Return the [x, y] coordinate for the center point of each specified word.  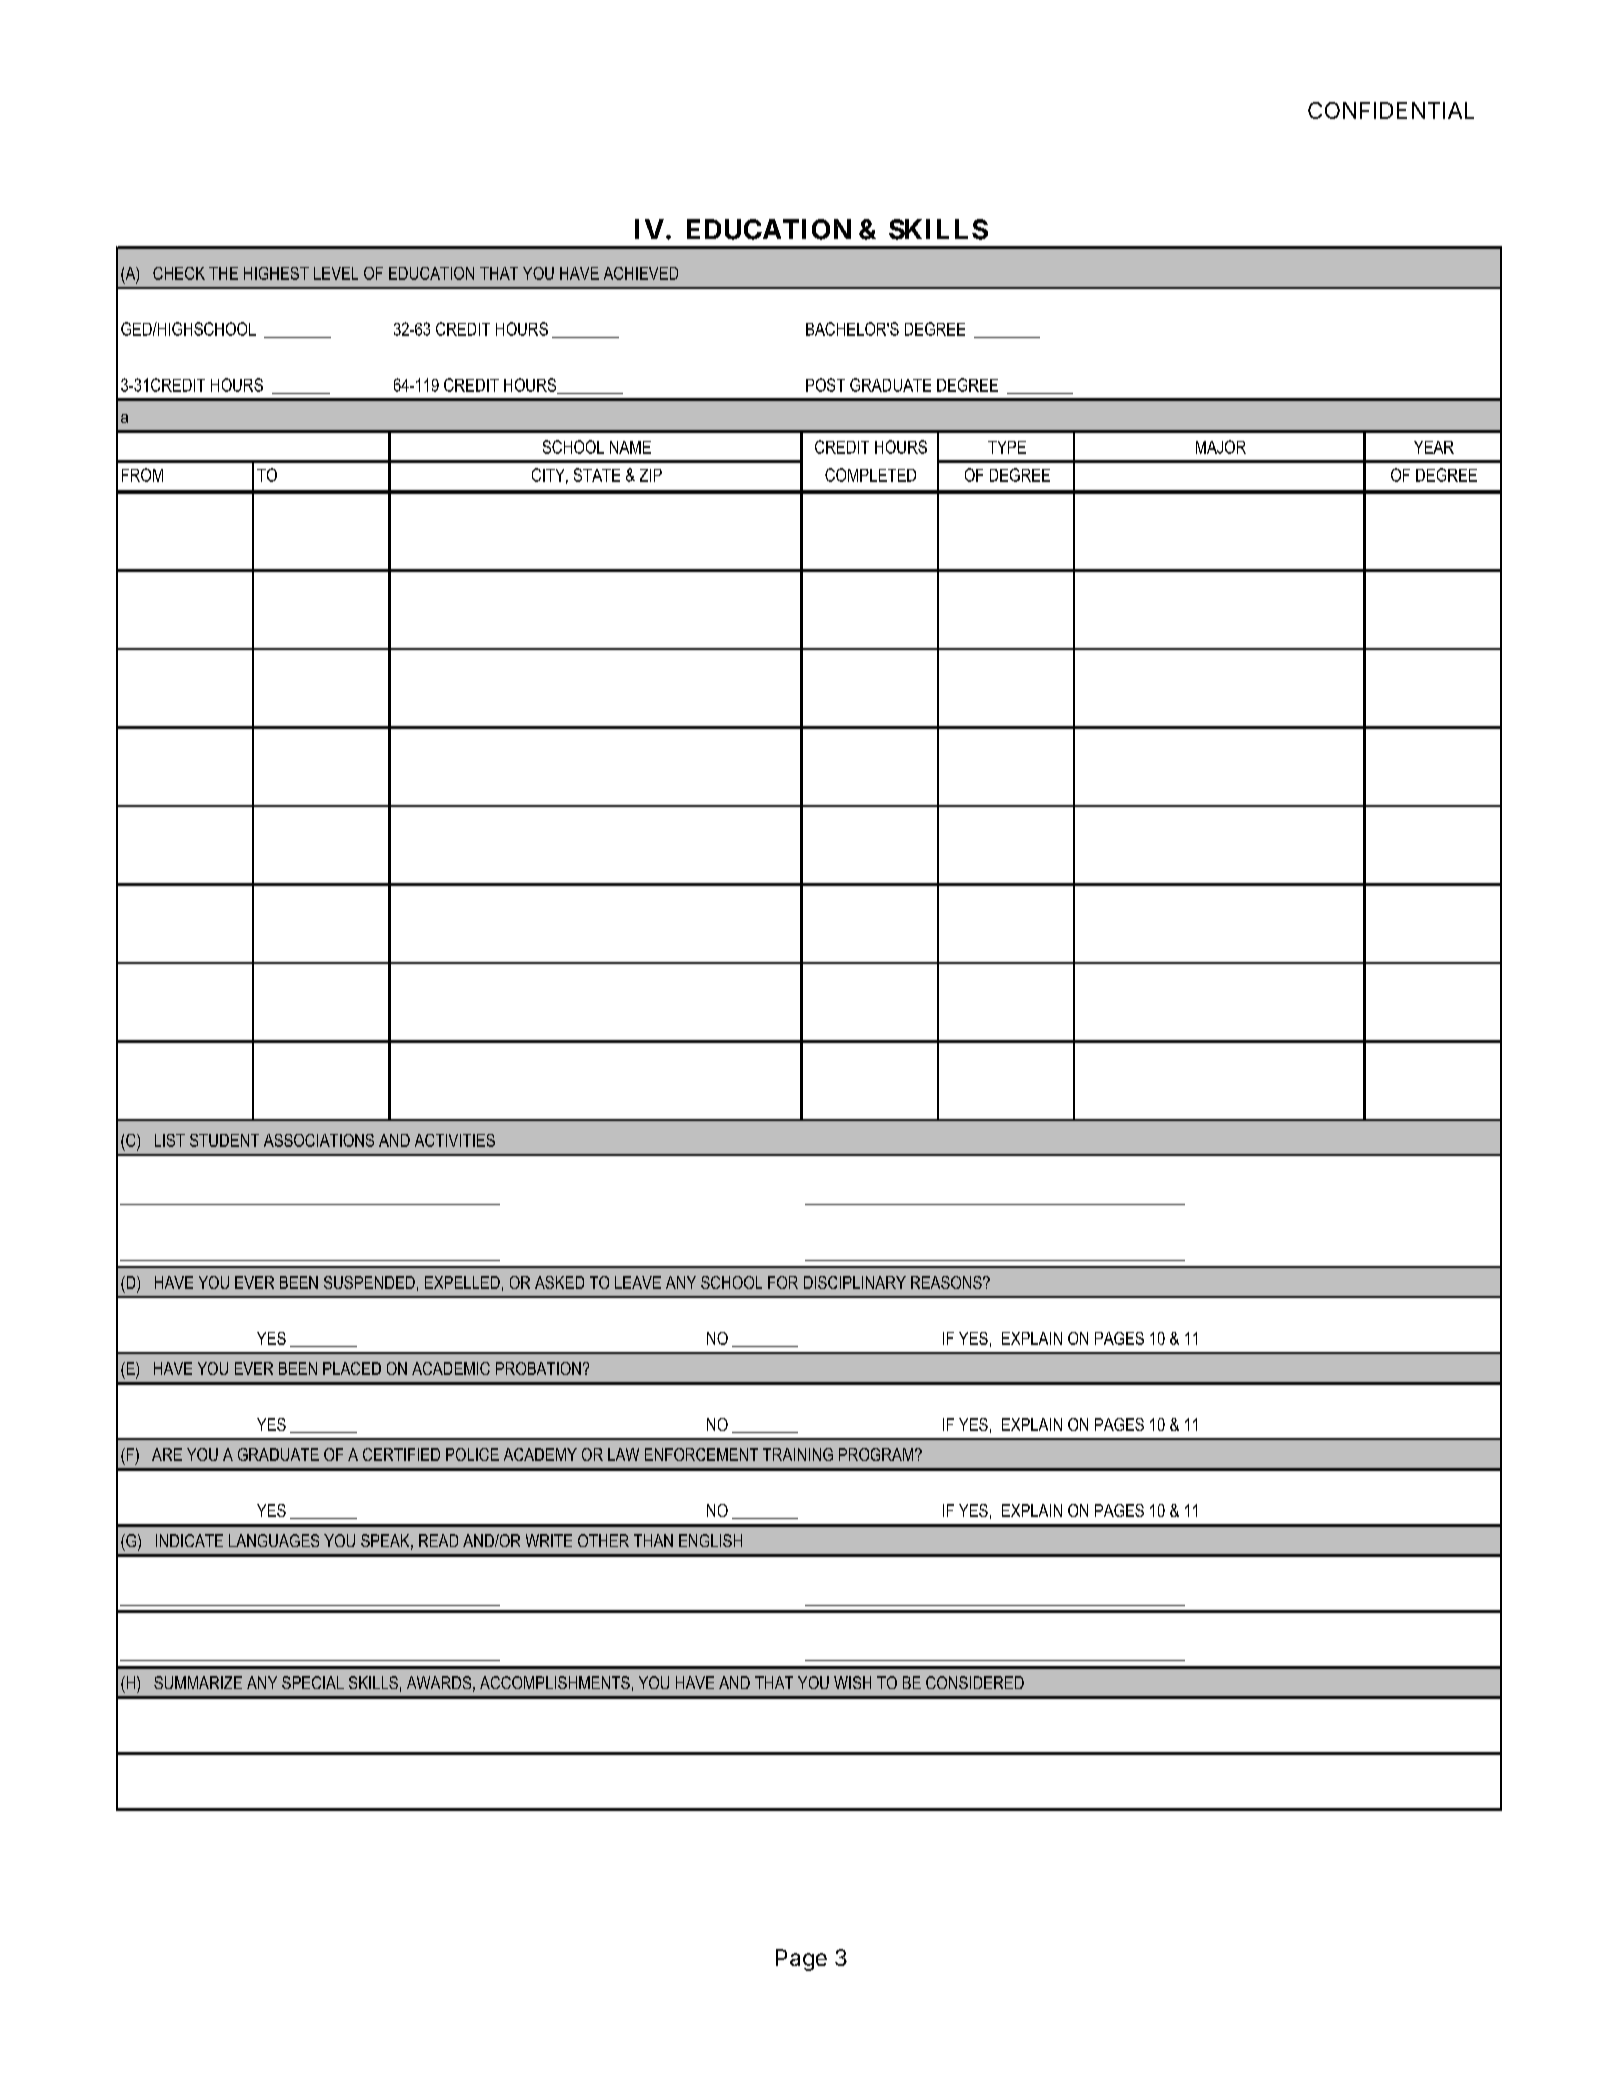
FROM [142, 475]
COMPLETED [870, 475]
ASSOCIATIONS [319, 1140]
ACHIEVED [641, 273]
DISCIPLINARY [855, 1282]
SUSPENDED [369, 1282]
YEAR [1434, 447]
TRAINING [798, 1454]
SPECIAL [313, 1682]
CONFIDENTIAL [1391, 110]
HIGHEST [276, 273]
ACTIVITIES [455, 1140]
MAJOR [1221, 447]
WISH [852, 1682]
